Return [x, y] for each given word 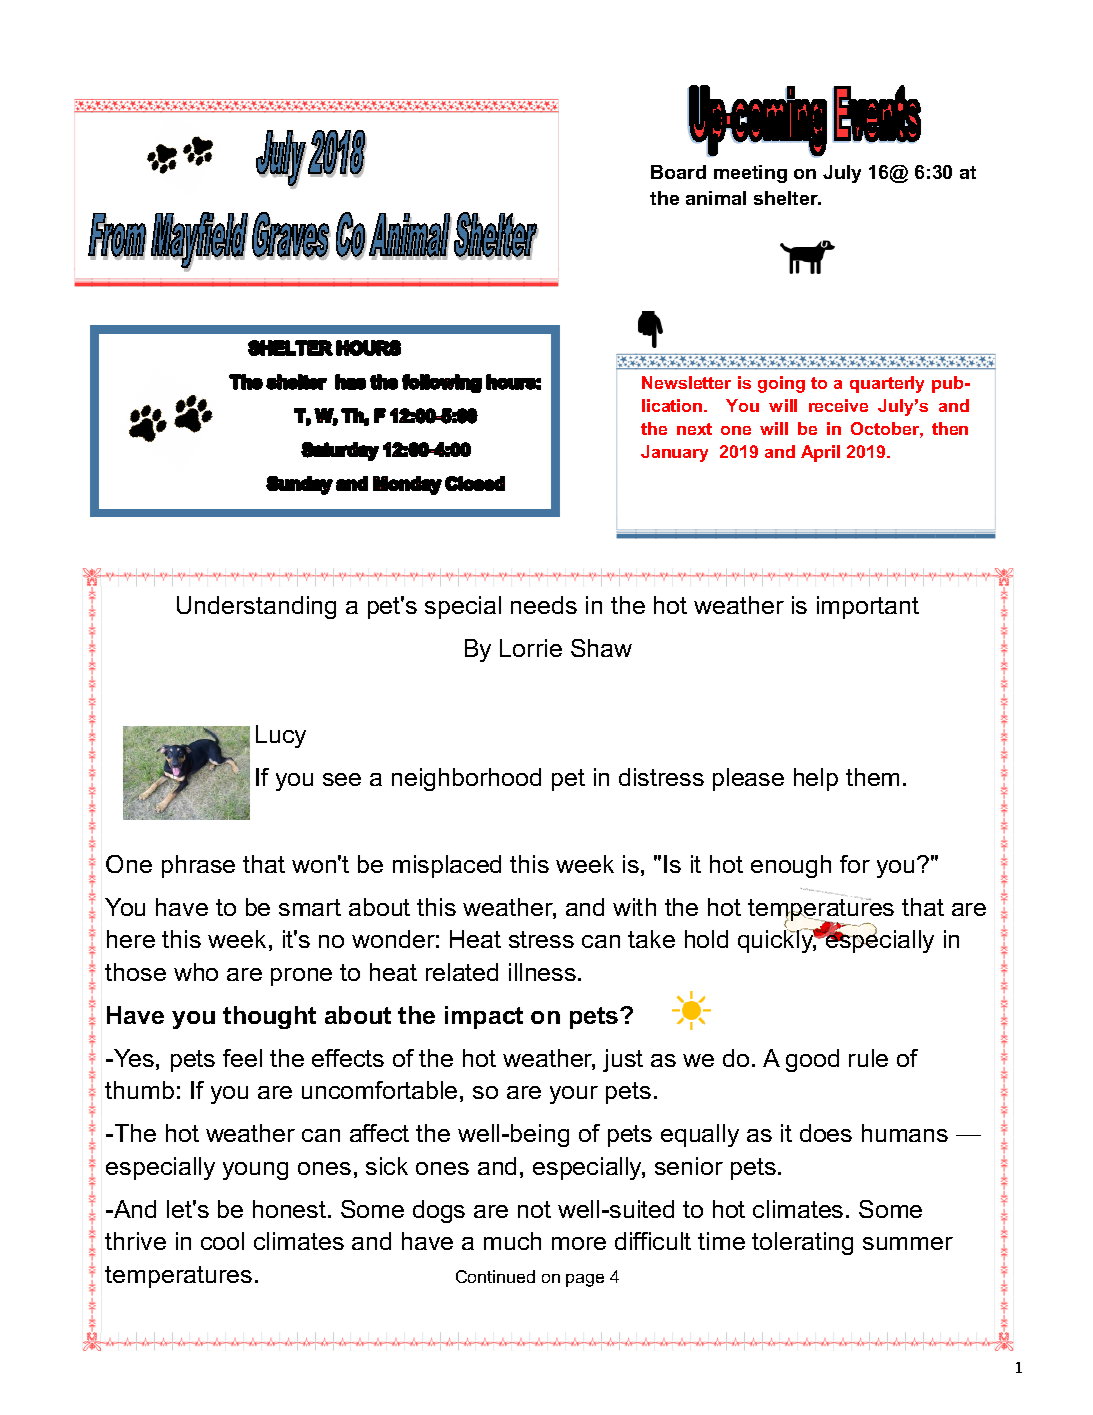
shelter [787, 198]
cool [222, 1241]
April [820, 453]
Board [678, 172]
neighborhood [466, 779]
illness [544, 972]
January [674, 453]
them [872, 777]
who [196, 972]
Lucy [281, 736]
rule [868, 1058]
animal [716, 198]
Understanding [256, 607]
